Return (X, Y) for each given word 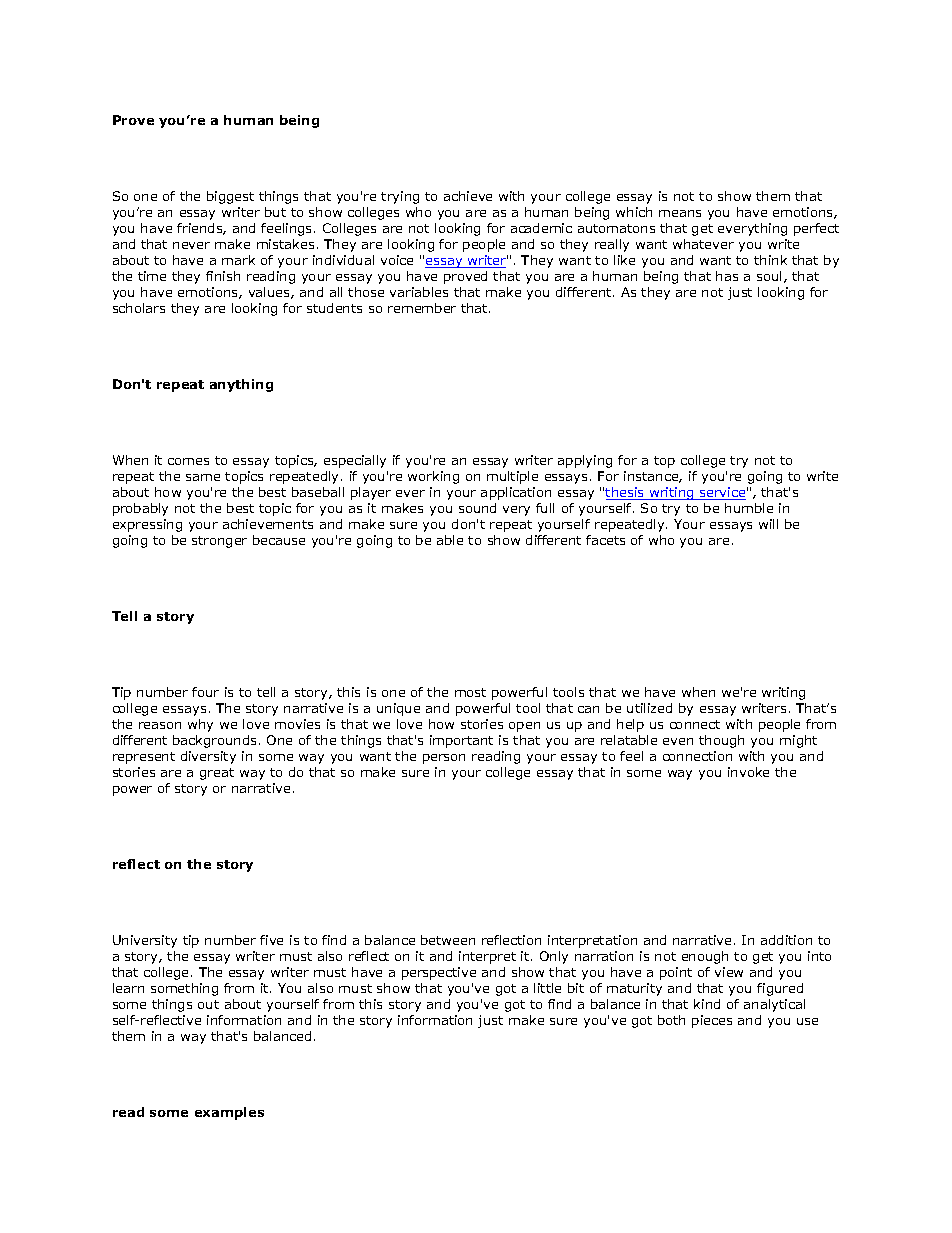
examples (229, 1113)
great (217, 774)
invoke (748, 772)
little (547, 988)
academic (541, 228)
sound (477, 508)
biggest (230, 197)
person (444, 759)
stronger (219, 542)
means (680, 213)
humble (749, 508)
